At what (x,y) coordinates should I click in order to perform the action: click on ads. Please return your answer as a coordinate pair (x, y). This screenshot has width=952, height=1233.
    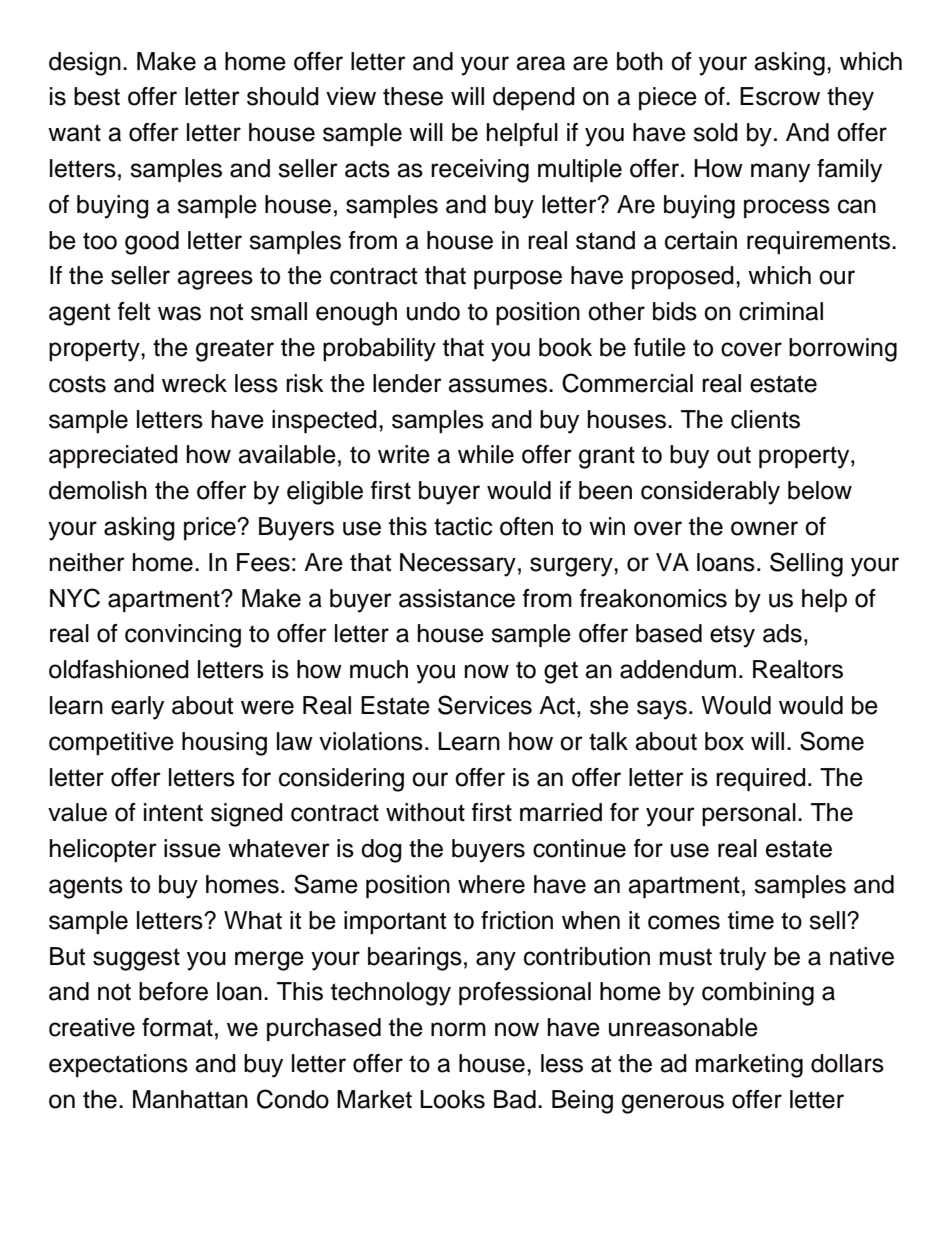
    Looking at the image, I should click on (782, 633).
